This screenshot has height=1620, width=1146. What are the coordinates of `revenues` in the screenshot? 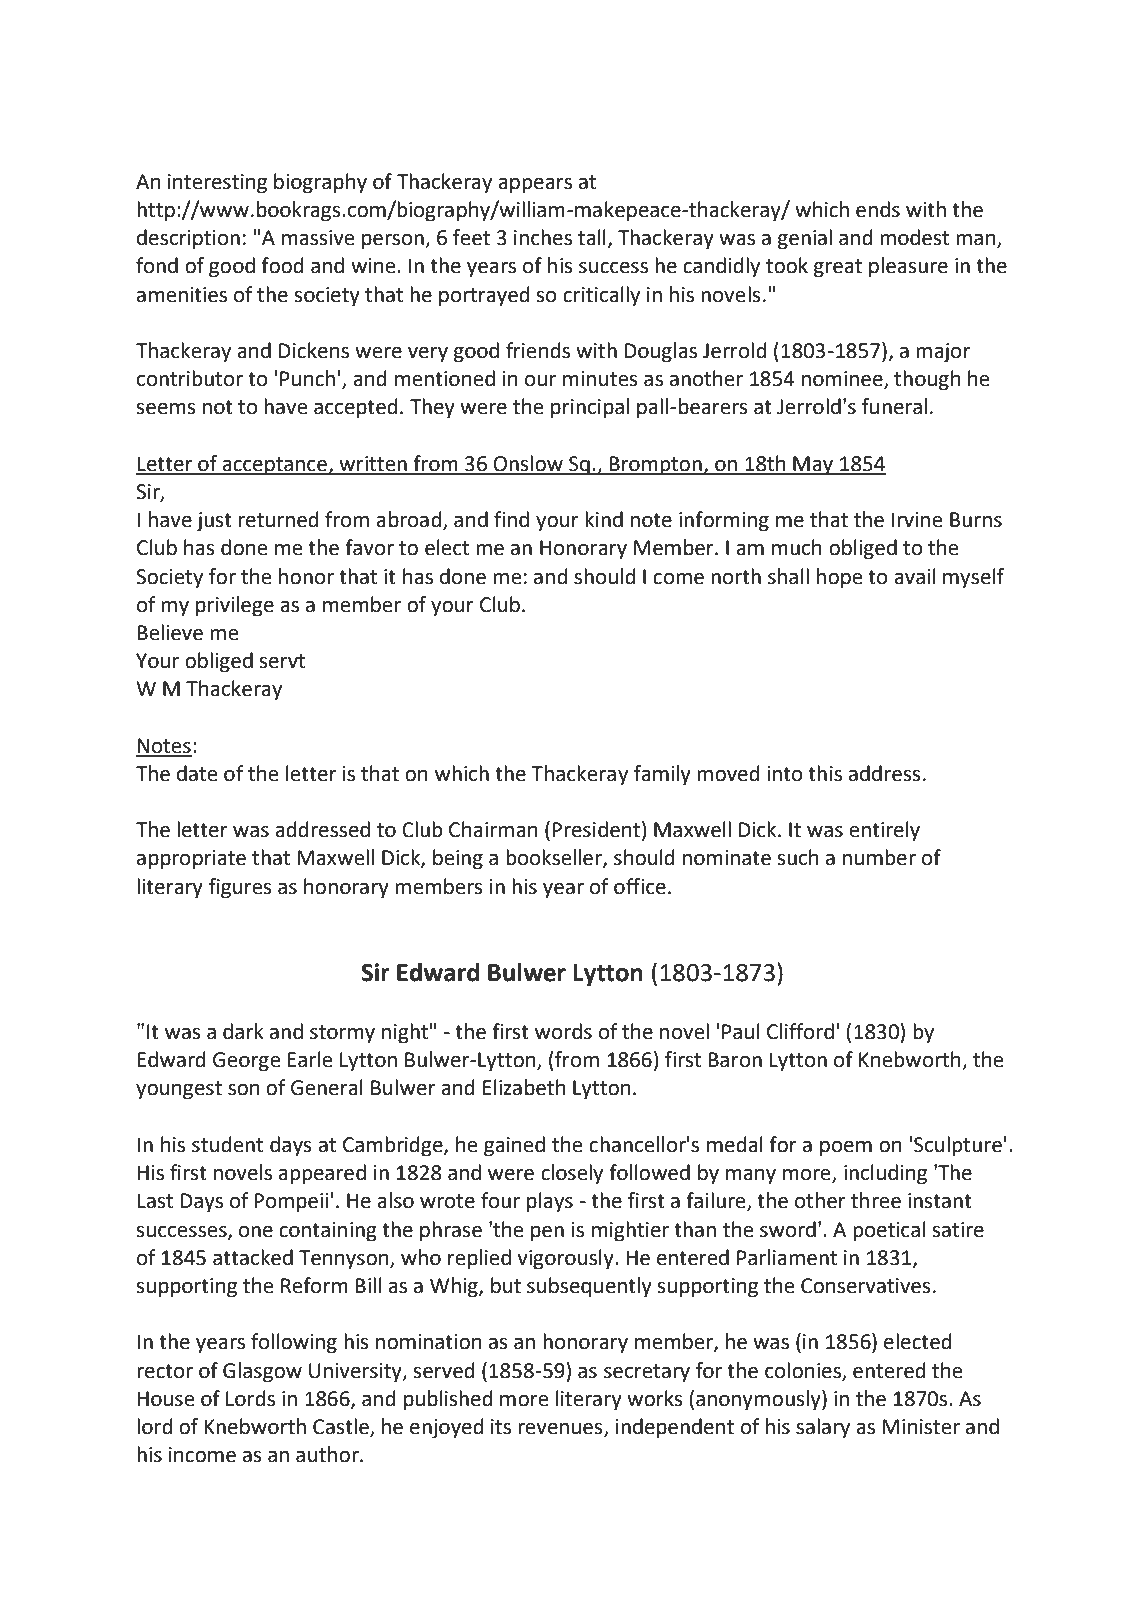 It's located at (561, 1430).
